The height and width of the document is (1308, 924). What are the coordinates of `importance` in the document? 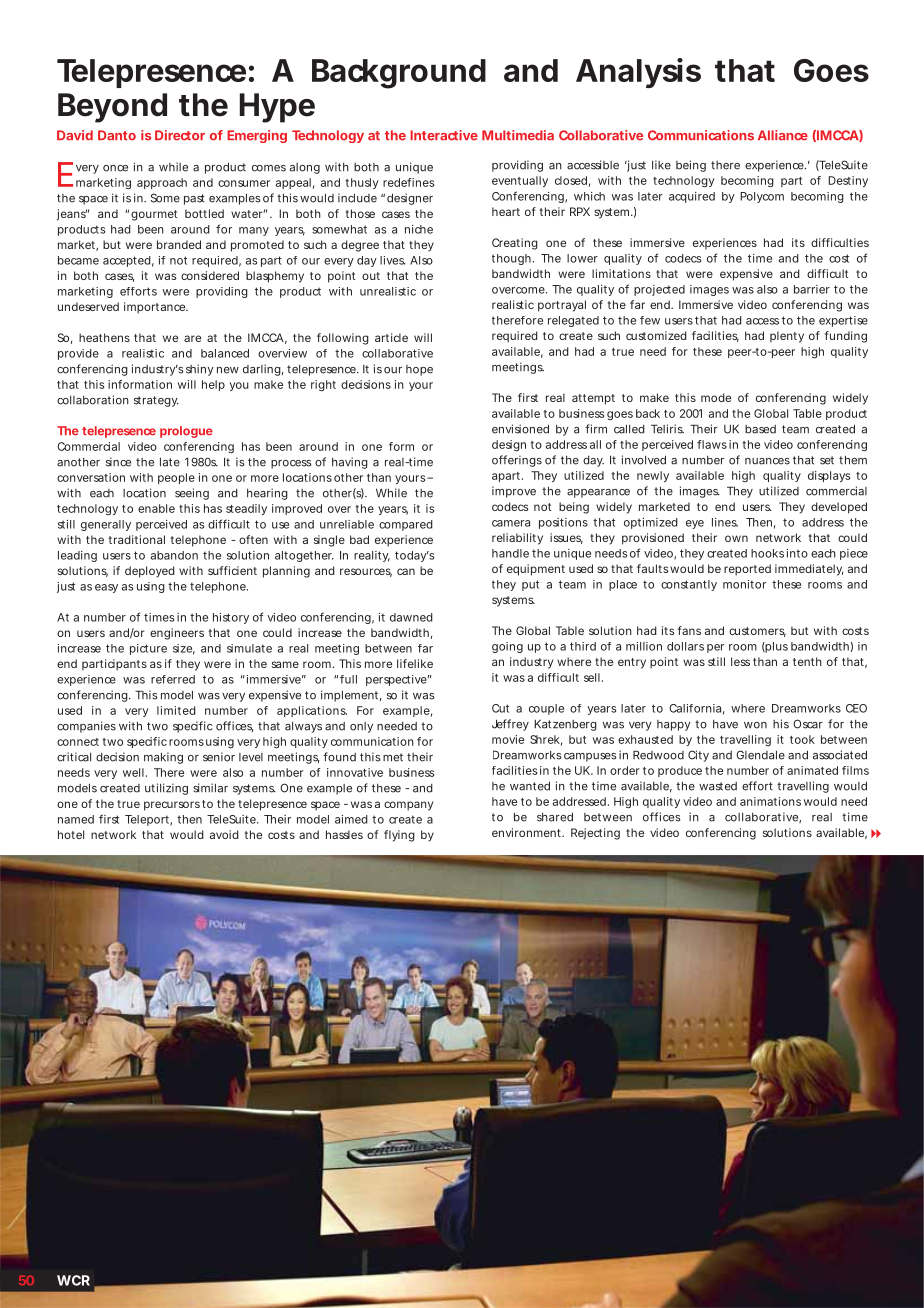 It's located at (155, 308).
